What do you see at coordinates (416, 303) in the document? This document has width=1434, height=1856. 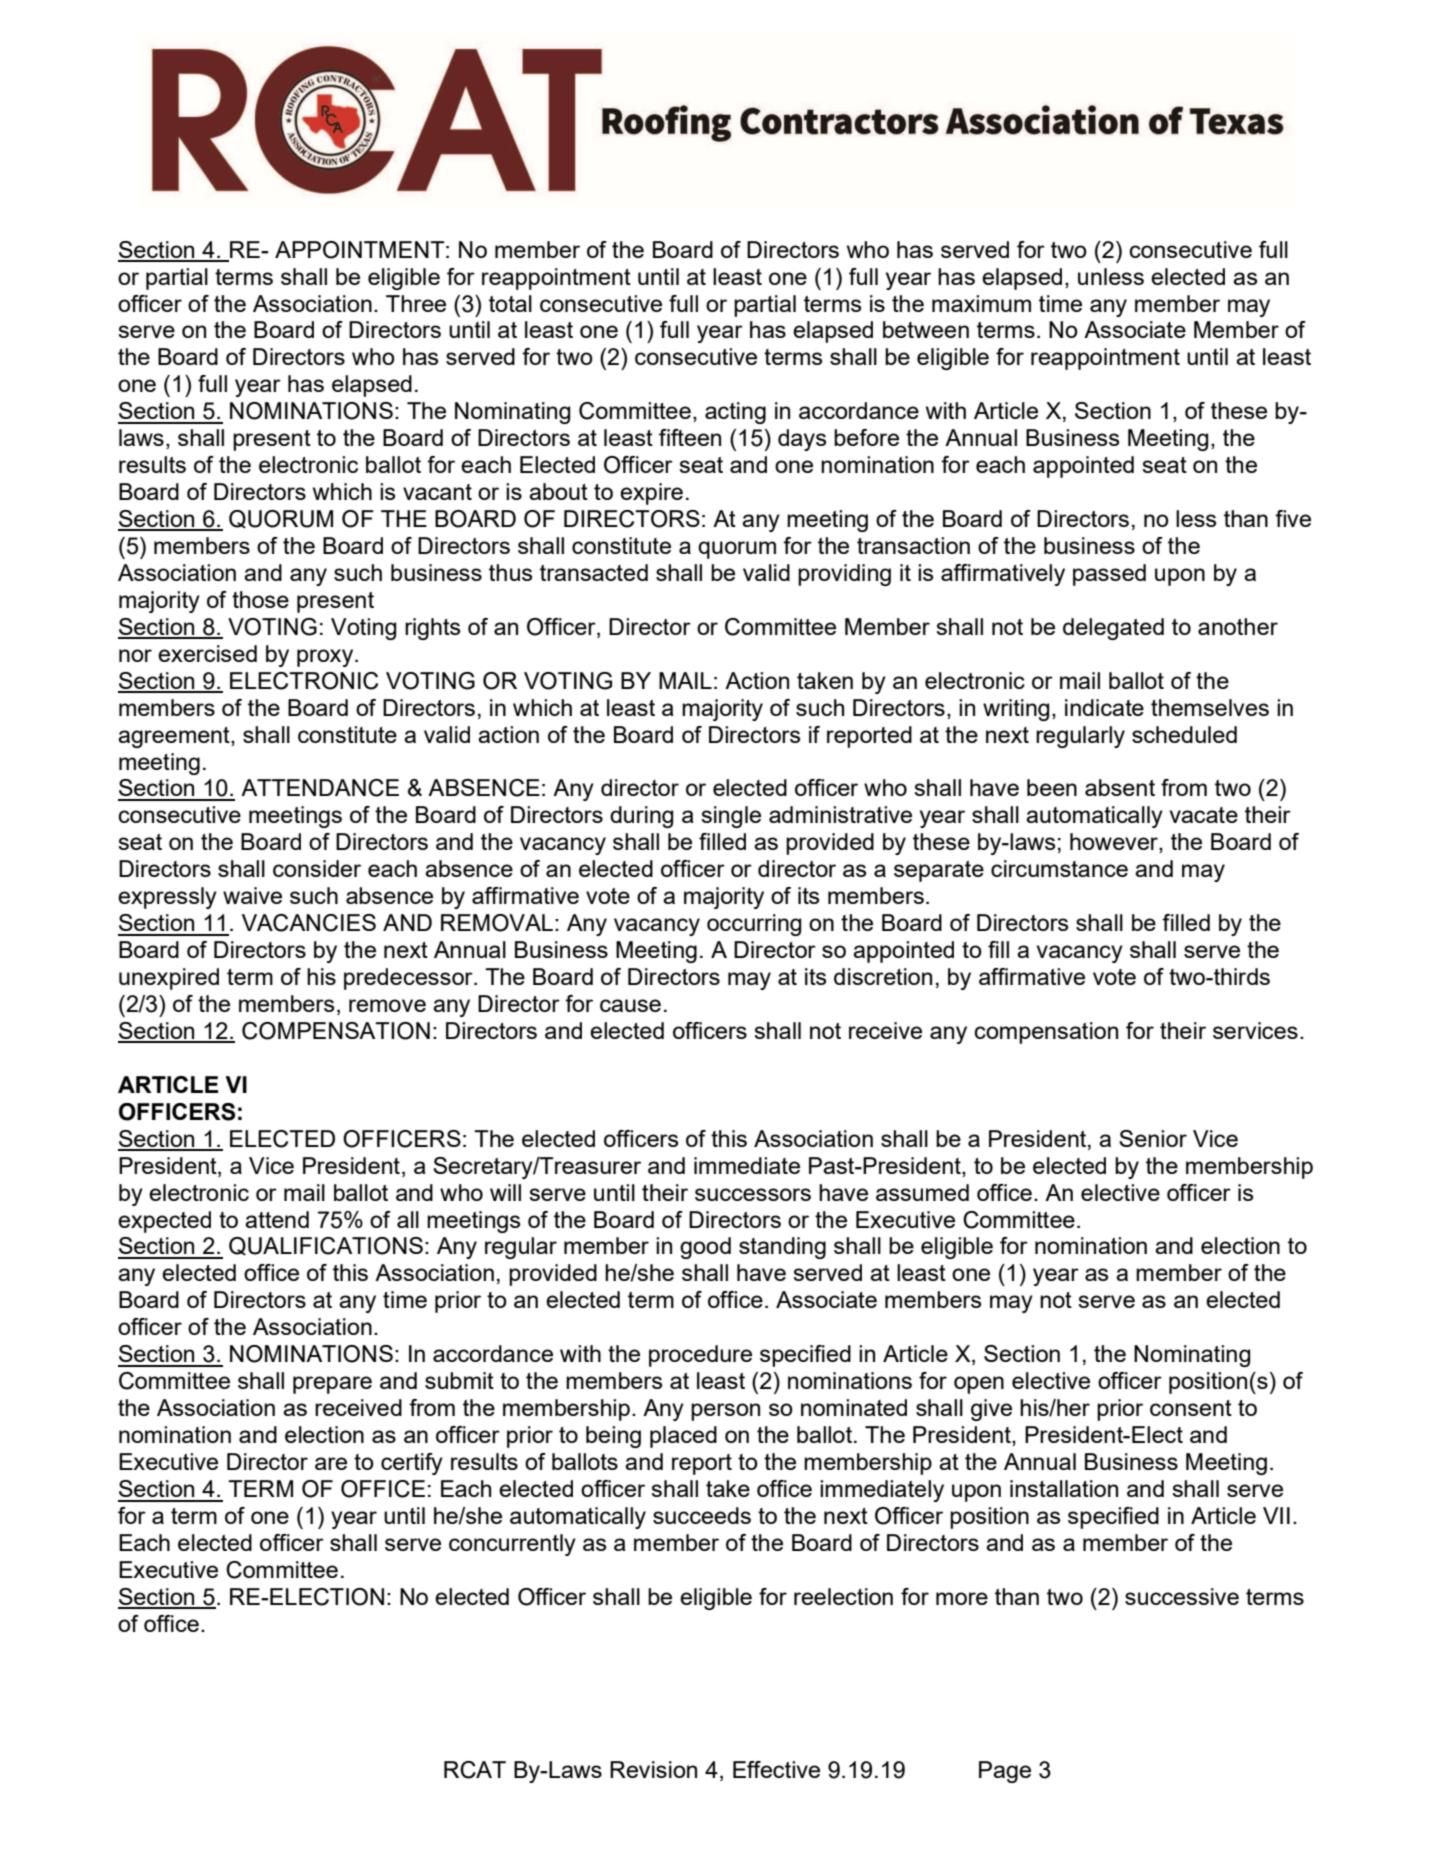 I see `Three` at bounding box center [416, 303].
